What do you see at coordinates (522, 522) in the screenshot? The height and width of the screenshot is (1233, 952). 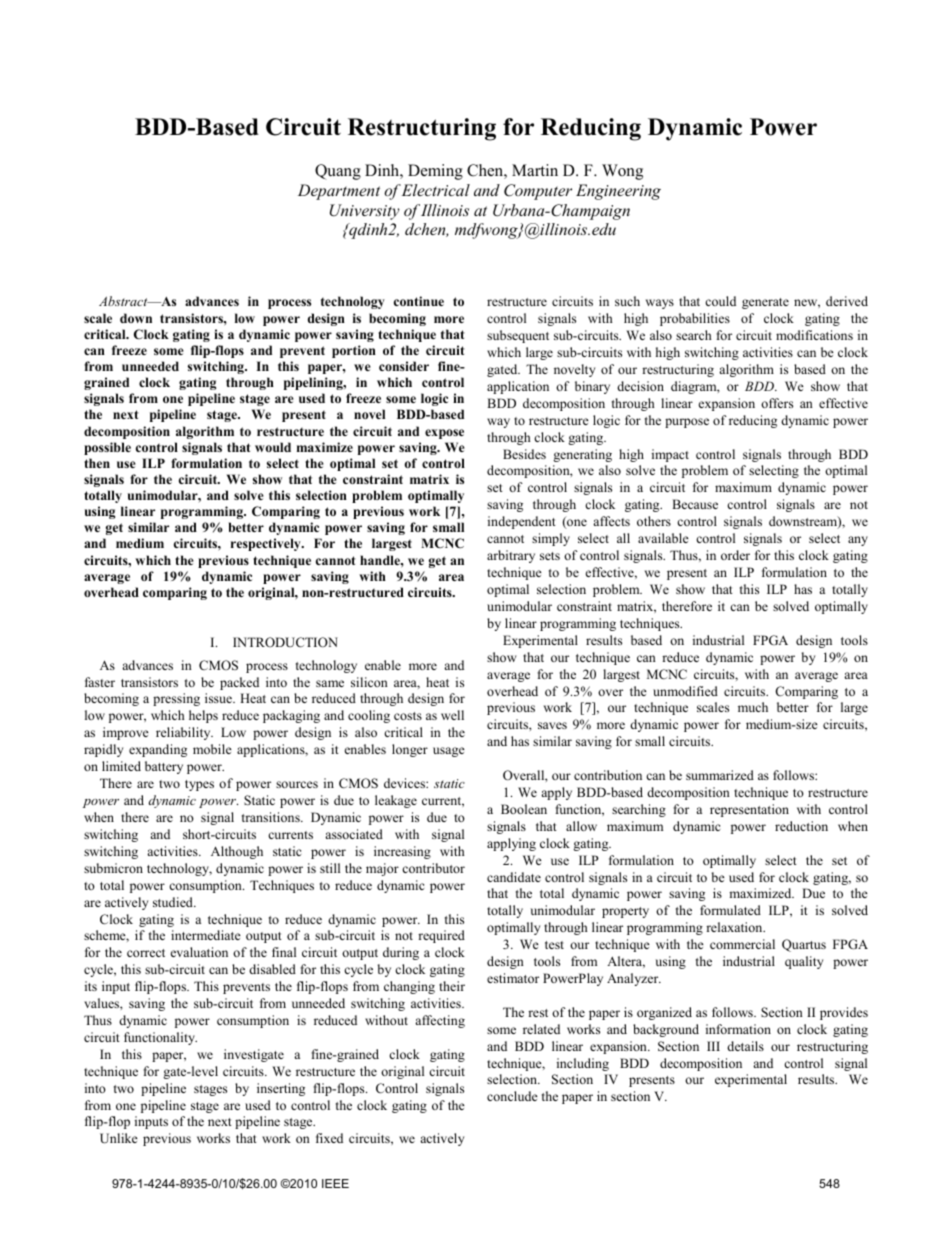 I see `independent` at bounding box center [522, 522].
